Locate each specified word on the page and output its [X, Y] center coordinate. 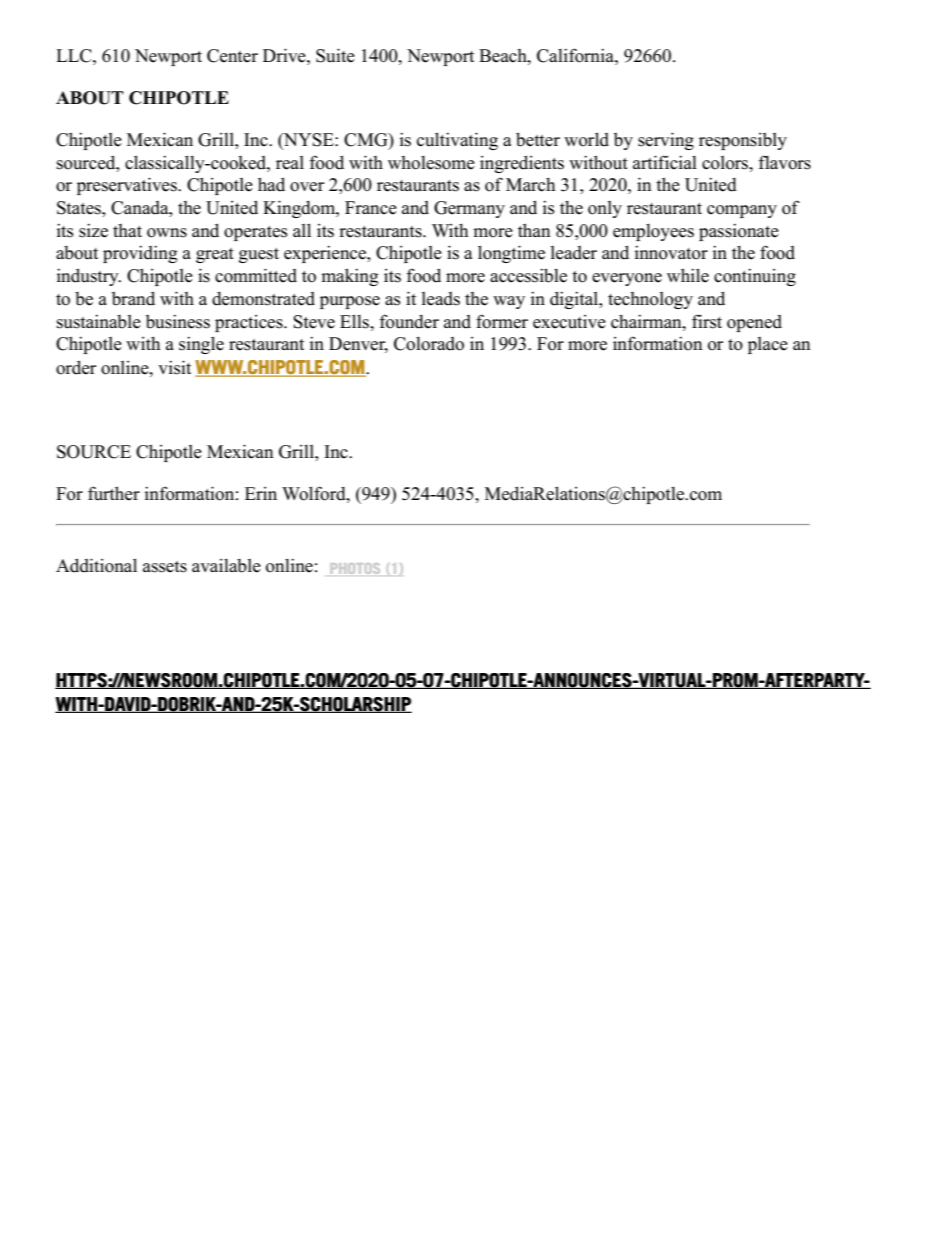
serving [666, 141]
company [742, 211]
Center [232, 56]
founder [409, 321]
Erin [261, 493]
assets [165, 567]
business [178, 321]
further [114, 493]
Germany [469, 209]
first [707, 321]
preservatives [128, 186]
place [768, 345]
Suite [335, 55]
